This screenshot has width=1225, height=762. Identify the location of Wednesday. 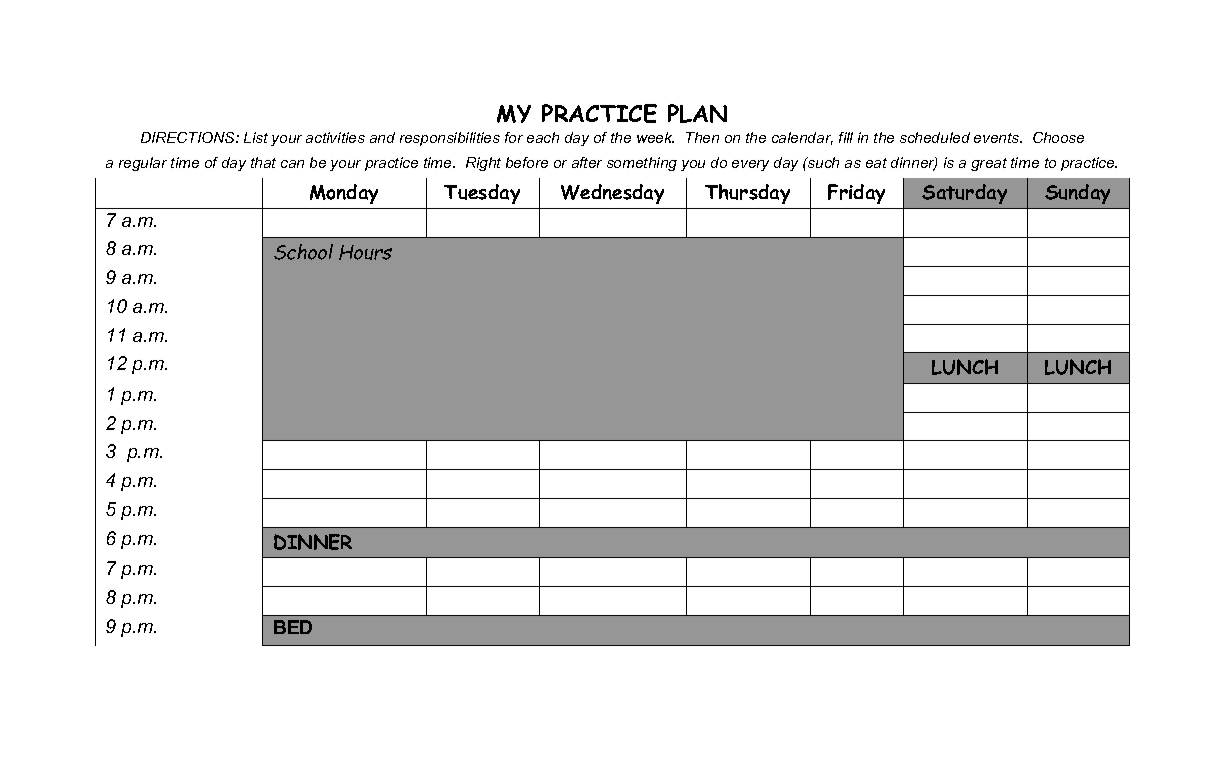
(612, 194).
